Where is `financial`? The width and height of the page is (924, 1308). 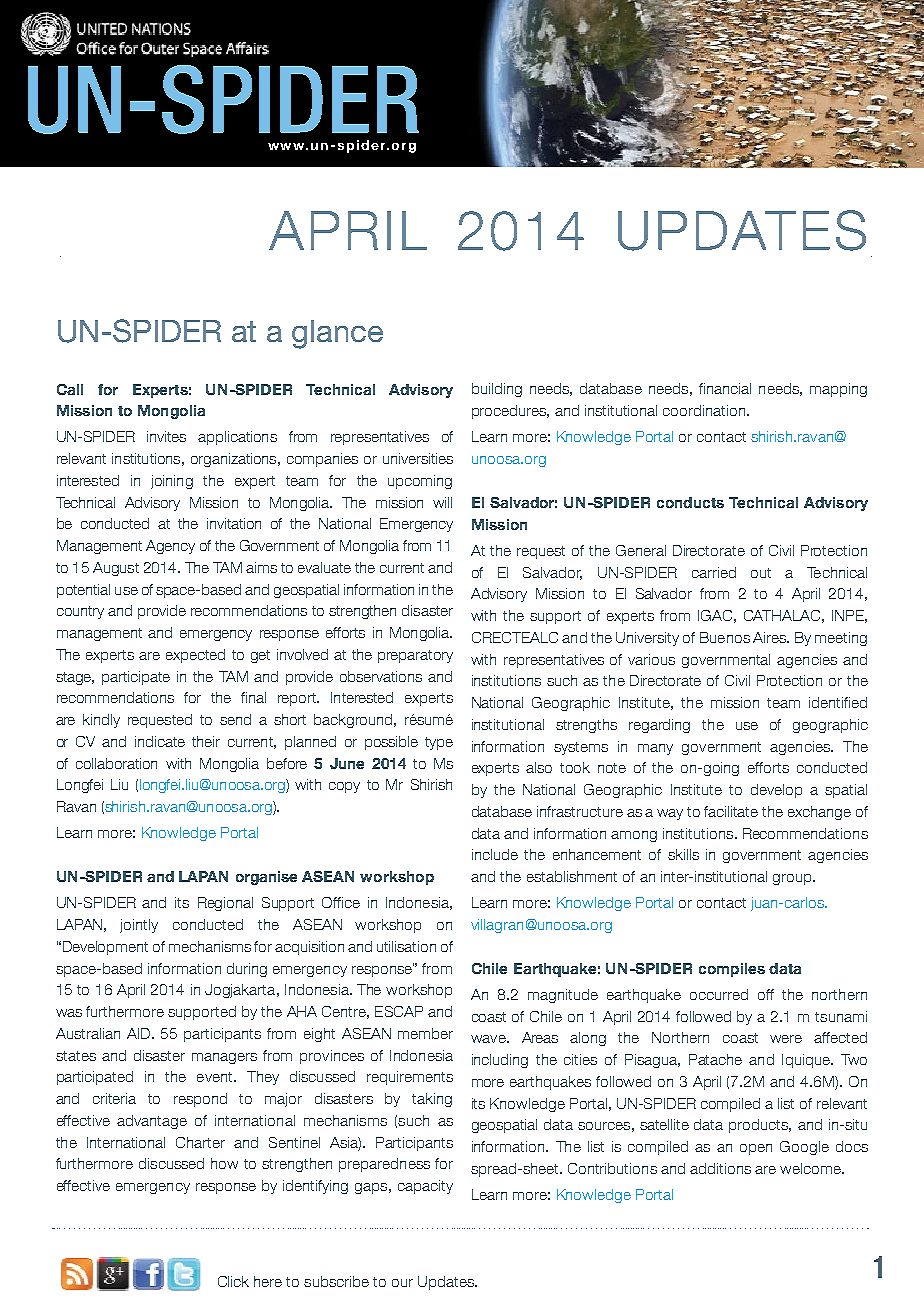
financial is located at coordinates (725, 388).
